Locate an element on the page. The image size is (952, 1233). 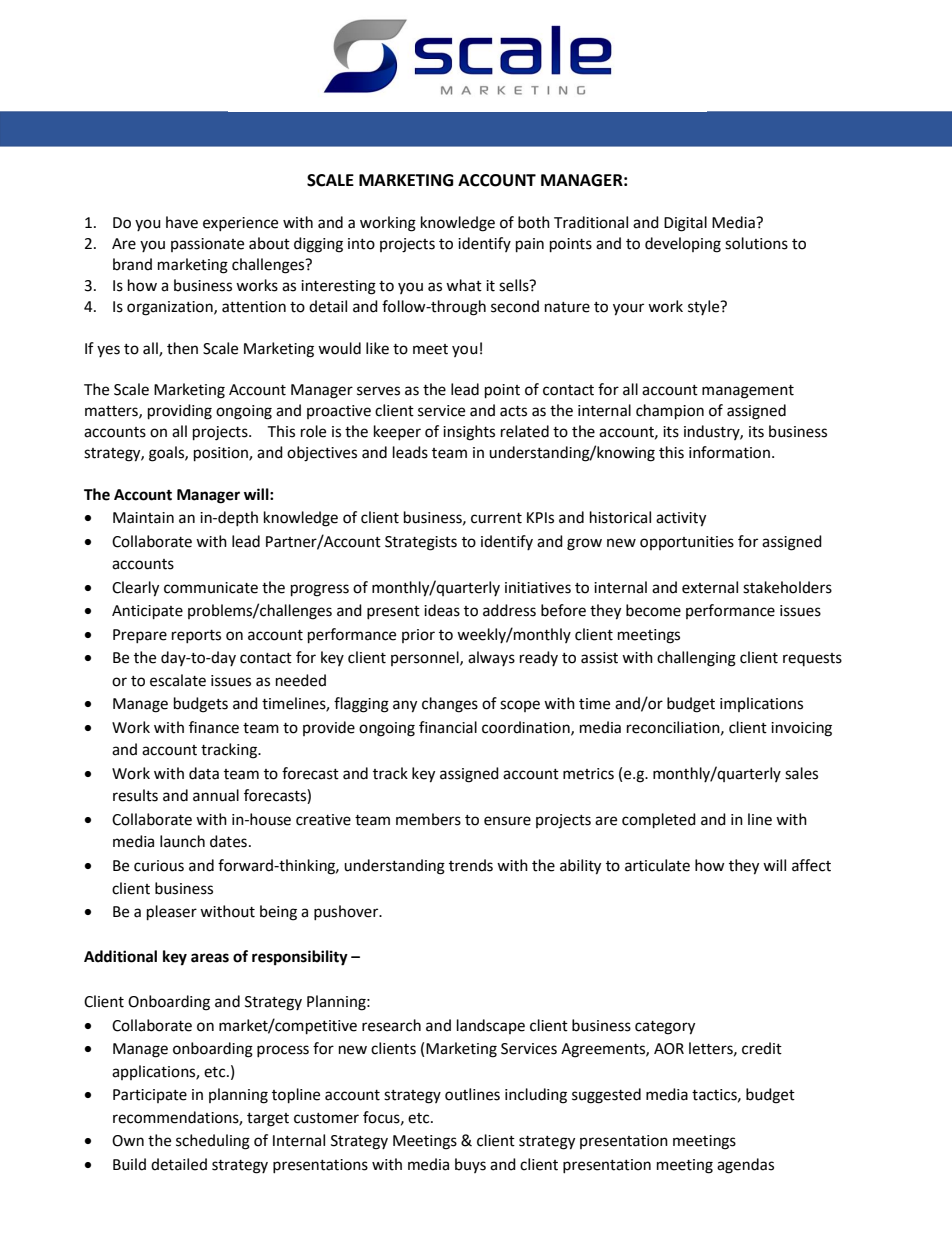
buys is located at coordinates (470, 1165).
